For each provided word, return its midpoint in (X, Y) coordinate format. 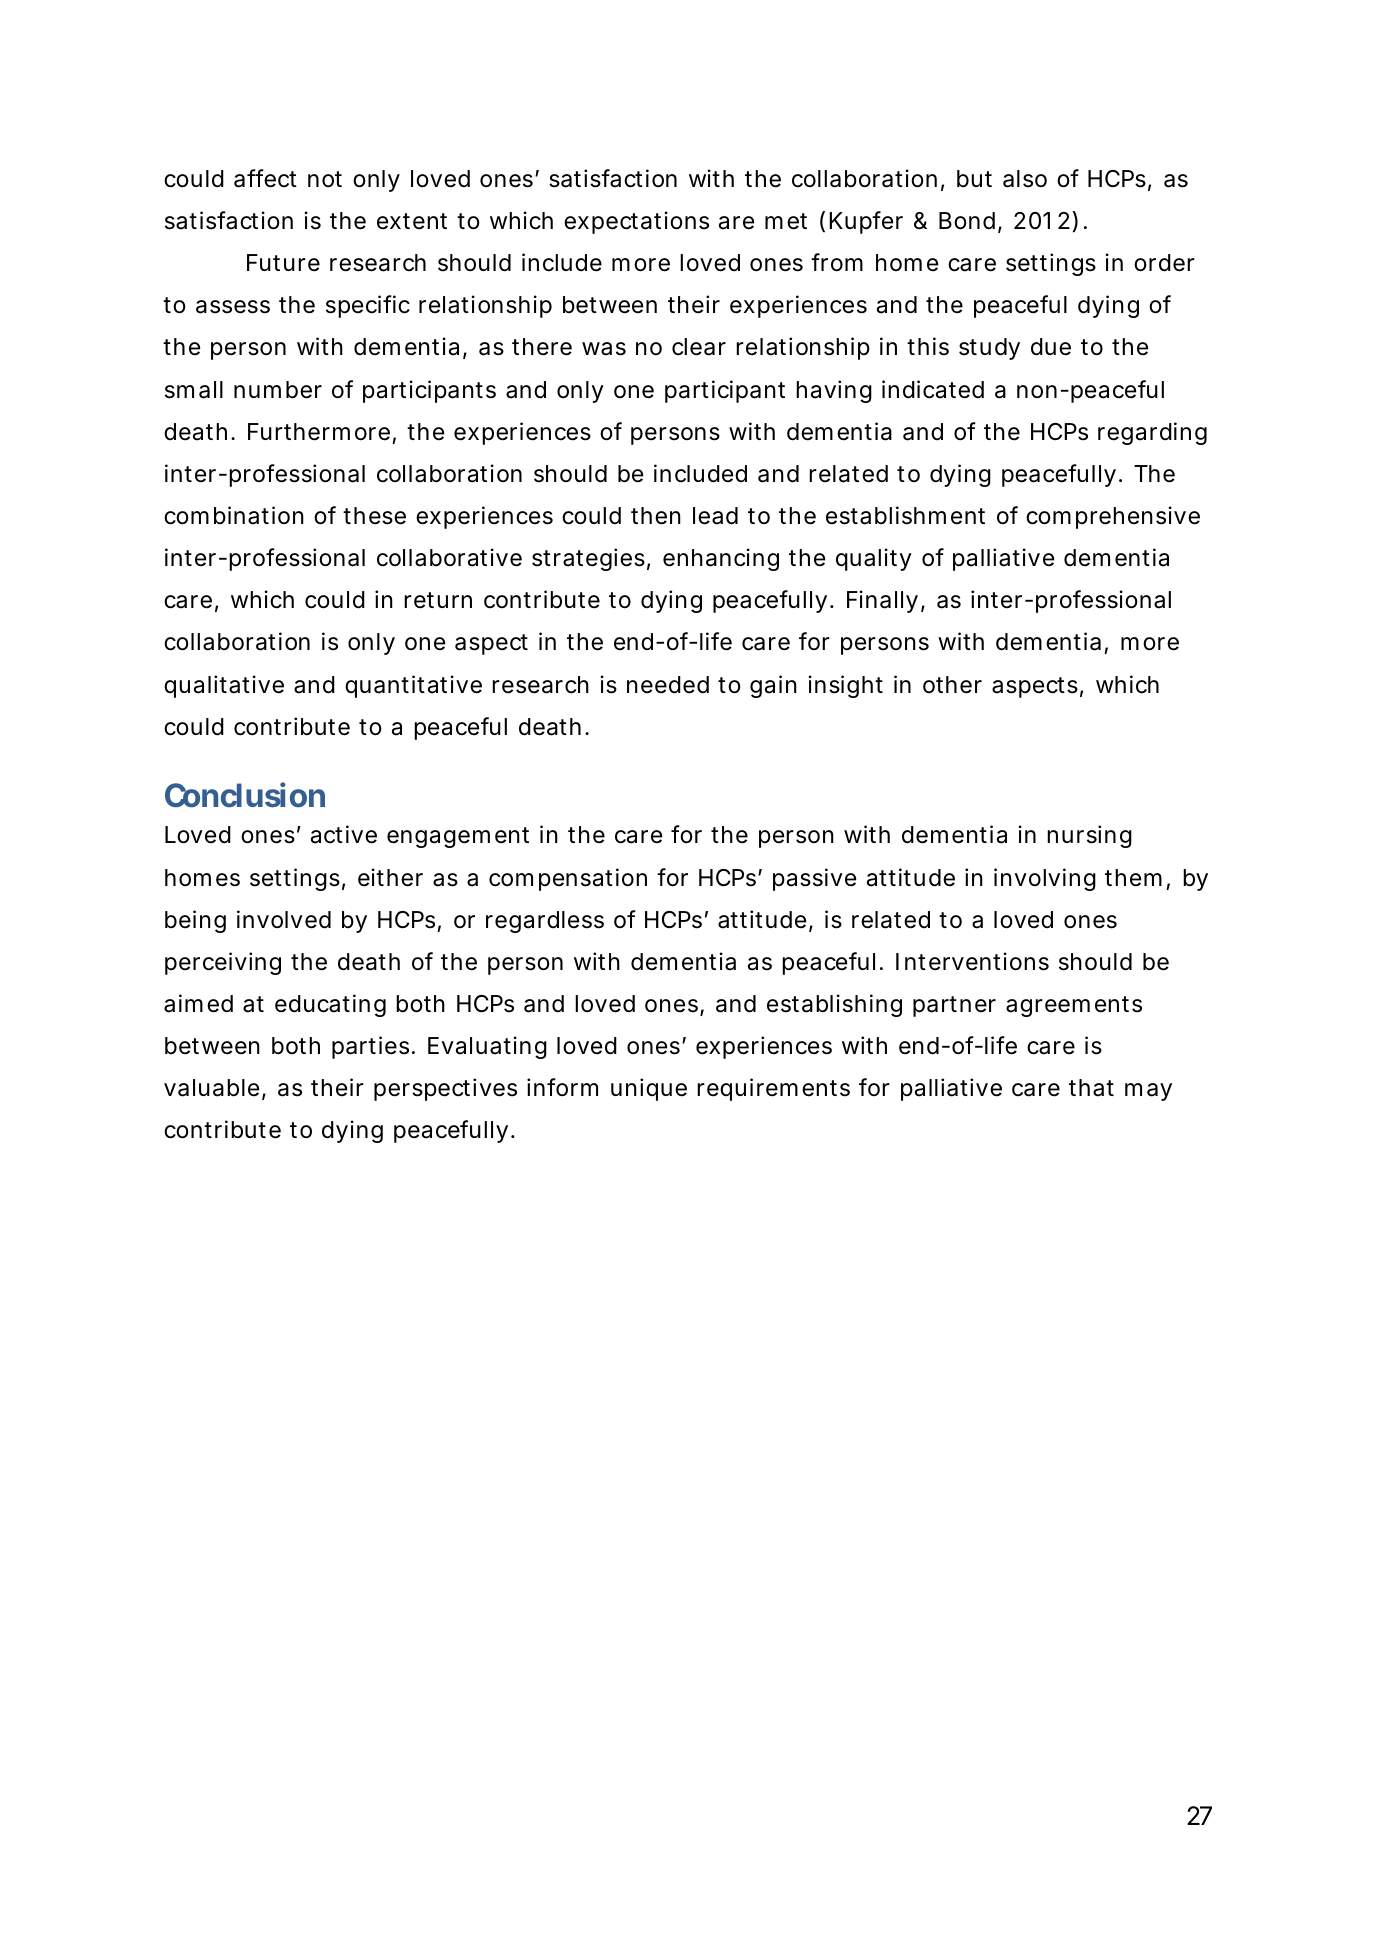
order (1164, 263)
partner (954, 1006)
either (390, 877)
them (1132, 877)
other (952, 685)
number (278, 390)
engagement (458, 837)
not (325, 179)
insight (846, 686)
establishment (905, 515)
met (786, 221)
